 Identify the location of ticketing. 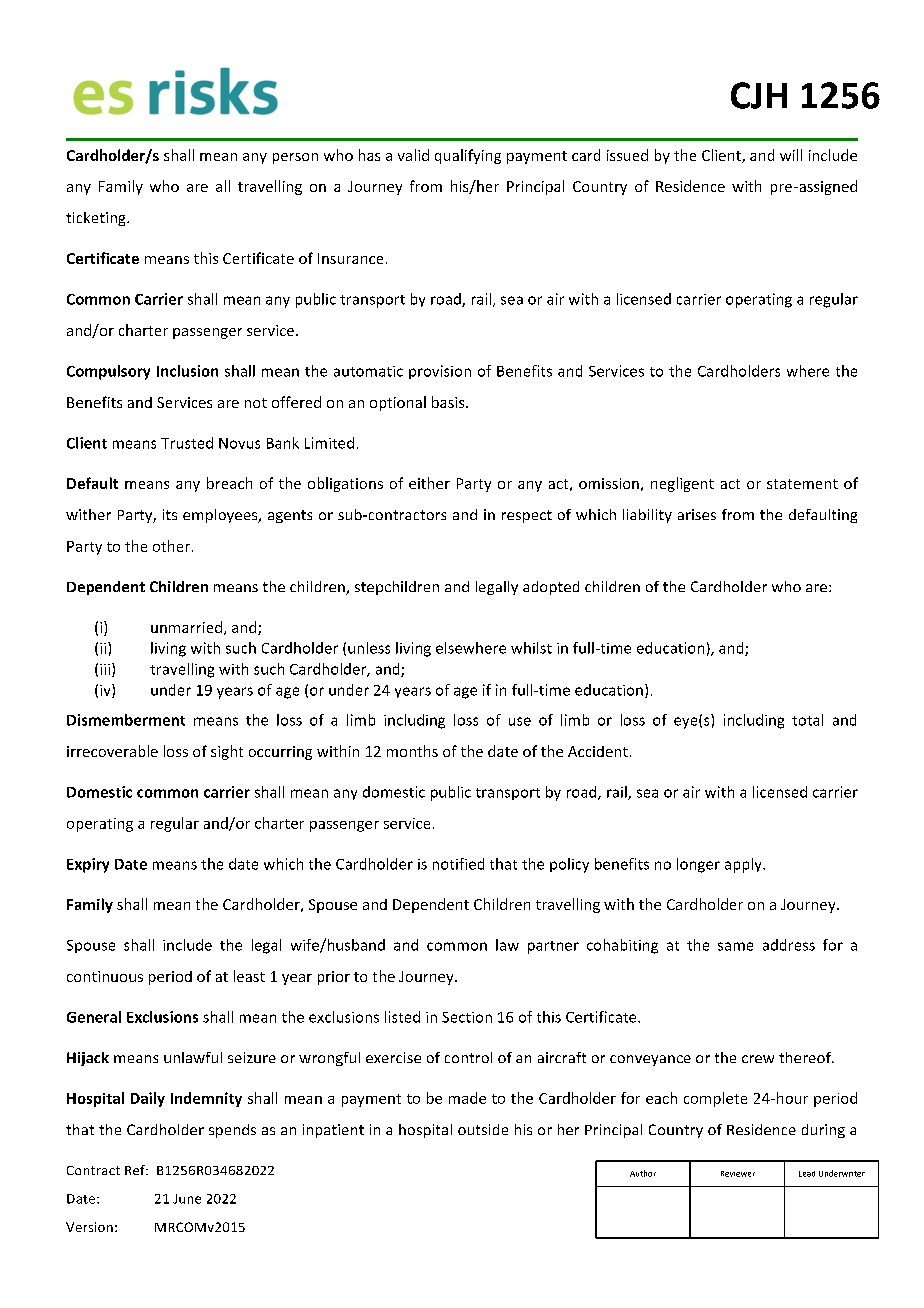
(97, 219).
